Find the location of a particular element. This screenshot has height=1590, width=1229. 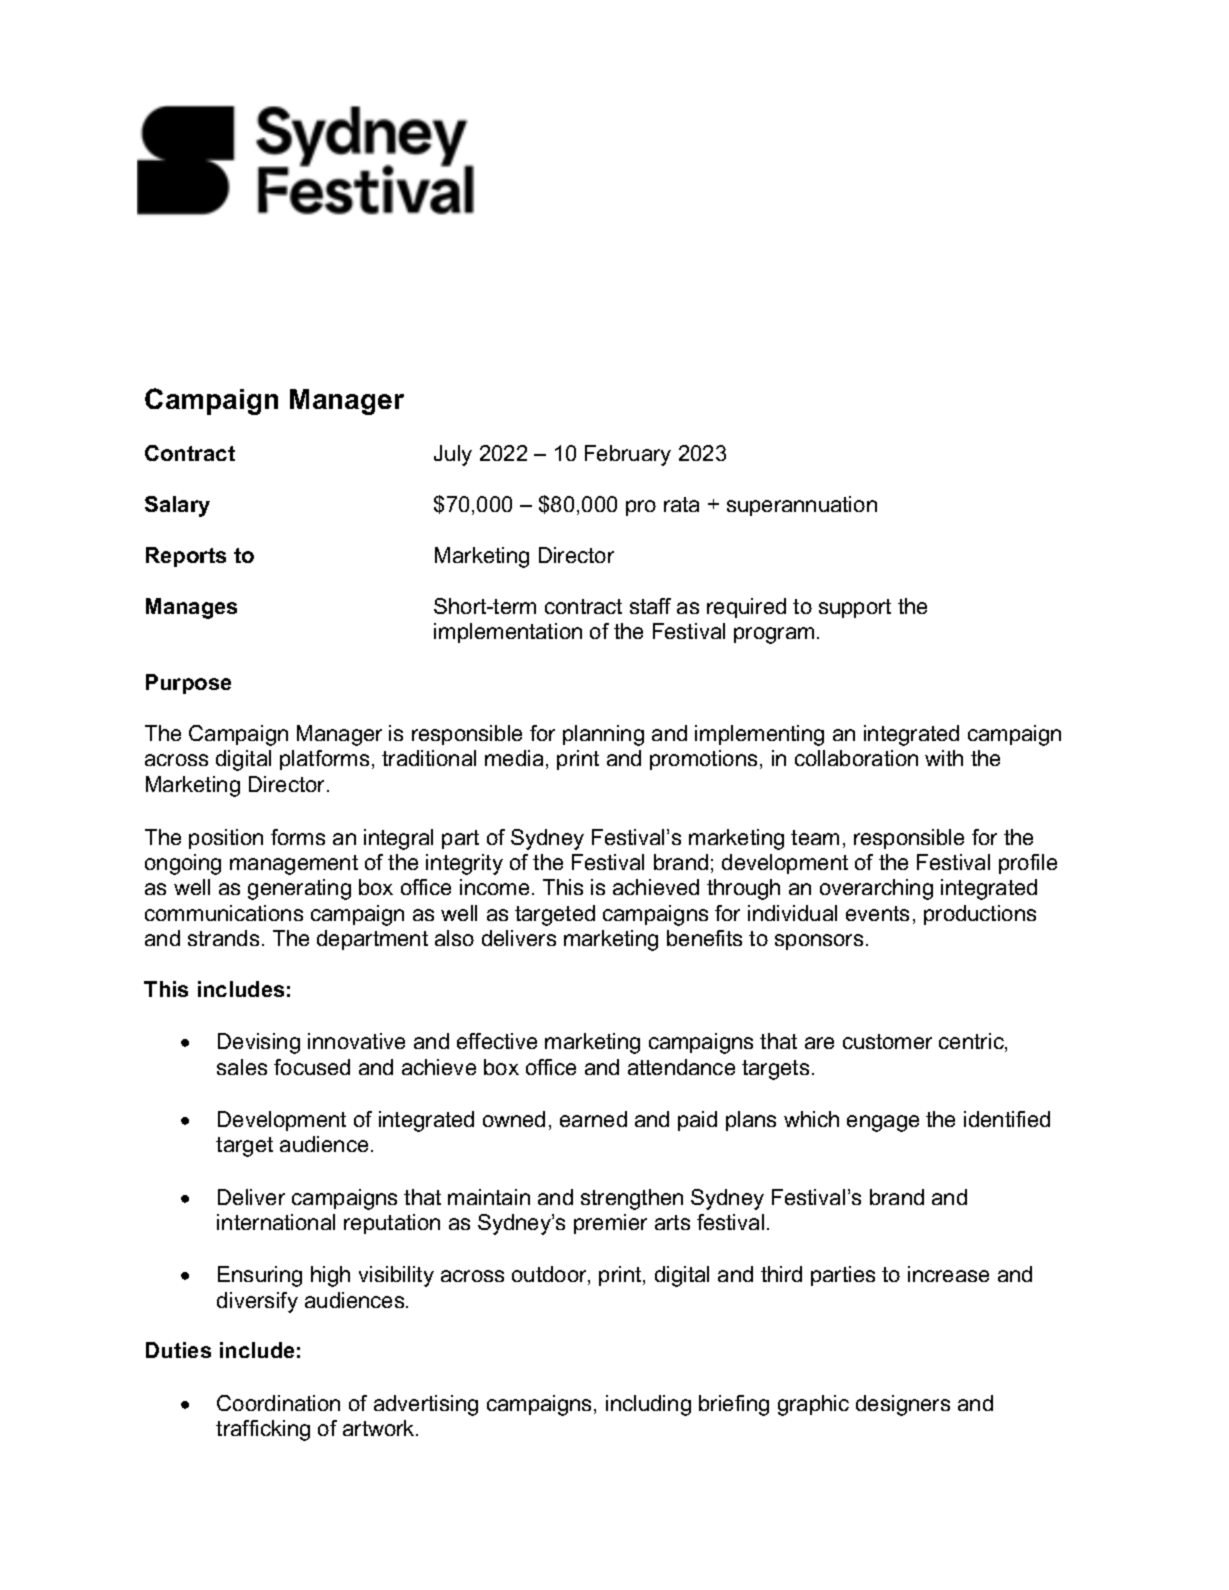

benefits is located at coordinates (704, 938).
